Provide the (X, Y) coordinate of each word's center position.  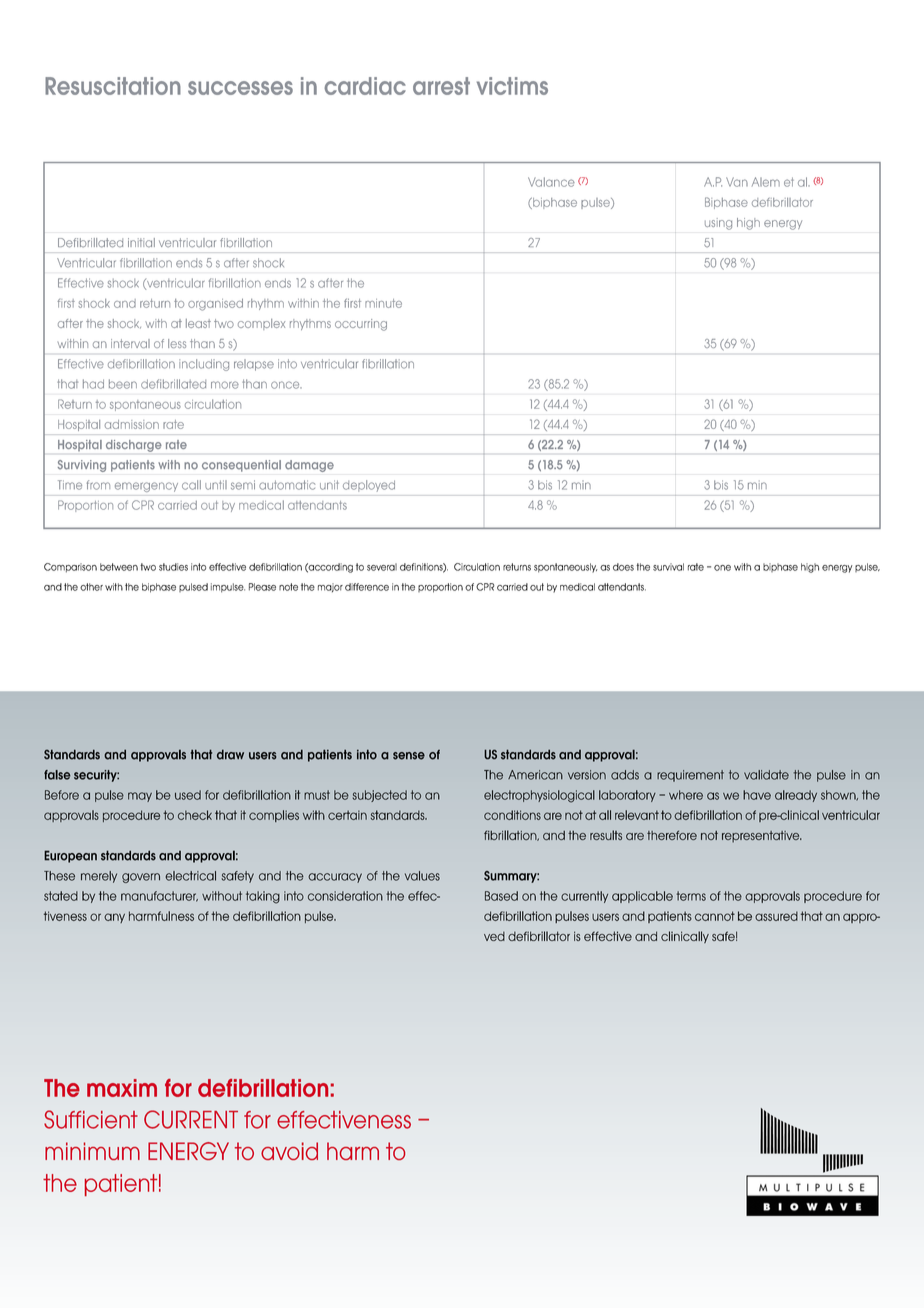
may (140, 797)
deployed (369, 486)
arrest (441, 86)
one (722, 568)
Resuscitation (113, 86)
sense (409, 756)
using (718, 224)
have (757, 795)
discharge (134, 446)
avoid (289, 1151)
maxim (122, 1088)
